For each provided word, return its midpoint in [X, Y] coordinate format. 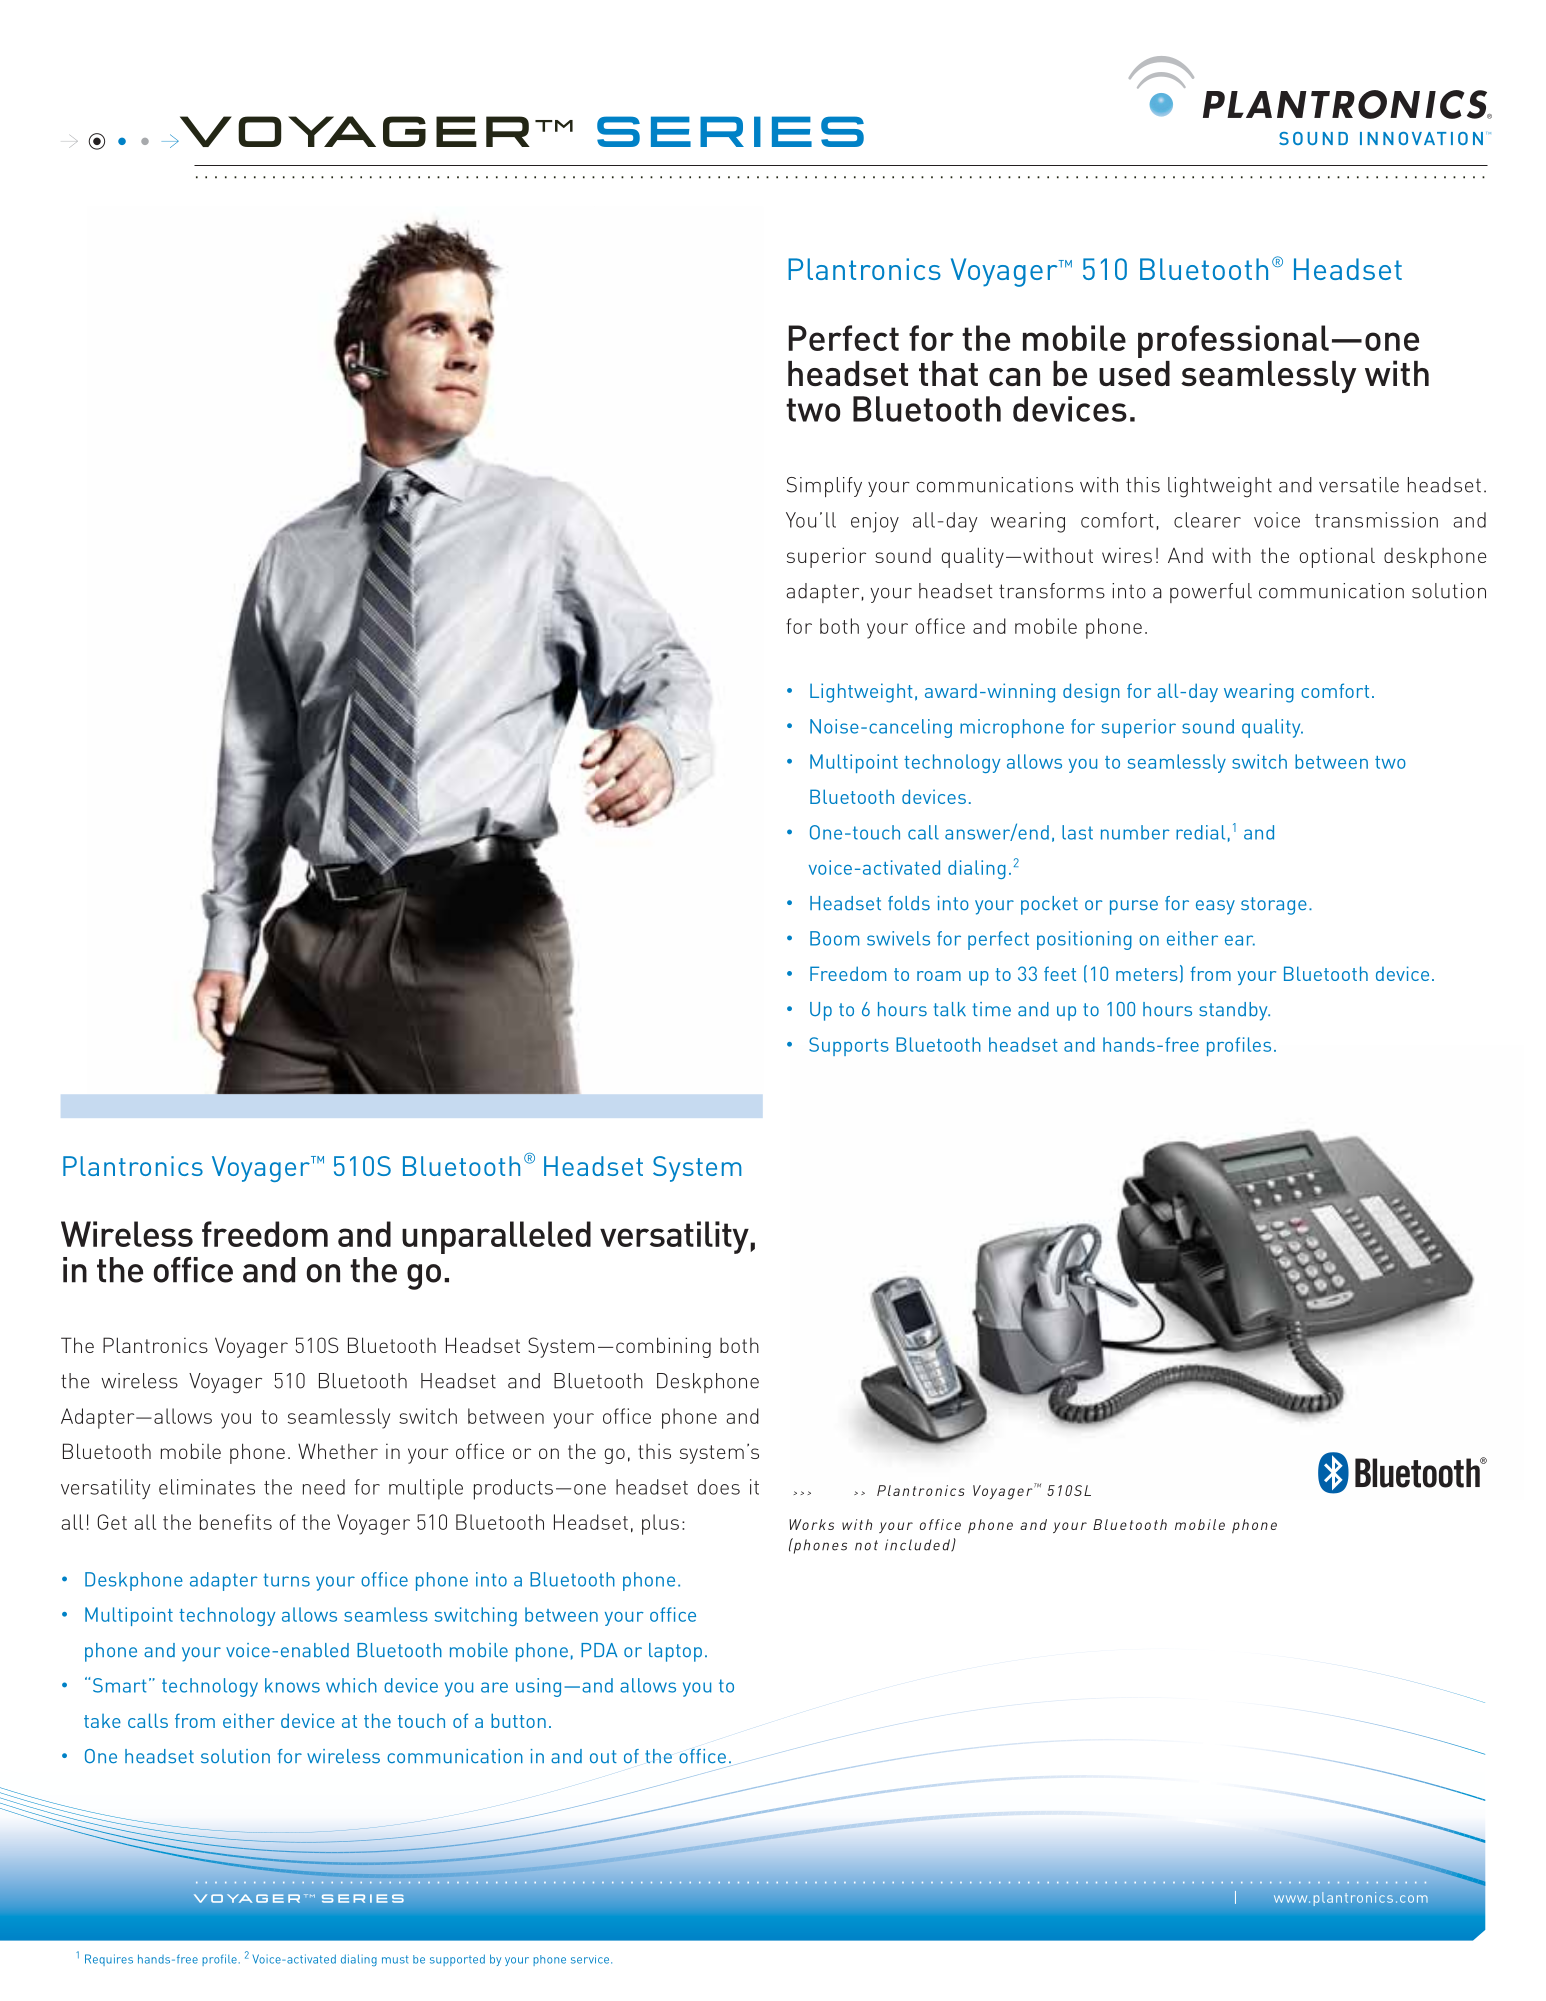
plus [660, 1524]
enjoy [875, 522]
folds [909, 903]
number [1135, 832]
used [1134, 373]
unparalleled [496, 1237]
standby [1234, 1011]
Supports [849, 1046]
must [395, 1959]
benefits [236, 1522]
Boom [834, 938]
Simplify [824, 487]
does [718, 1487]
